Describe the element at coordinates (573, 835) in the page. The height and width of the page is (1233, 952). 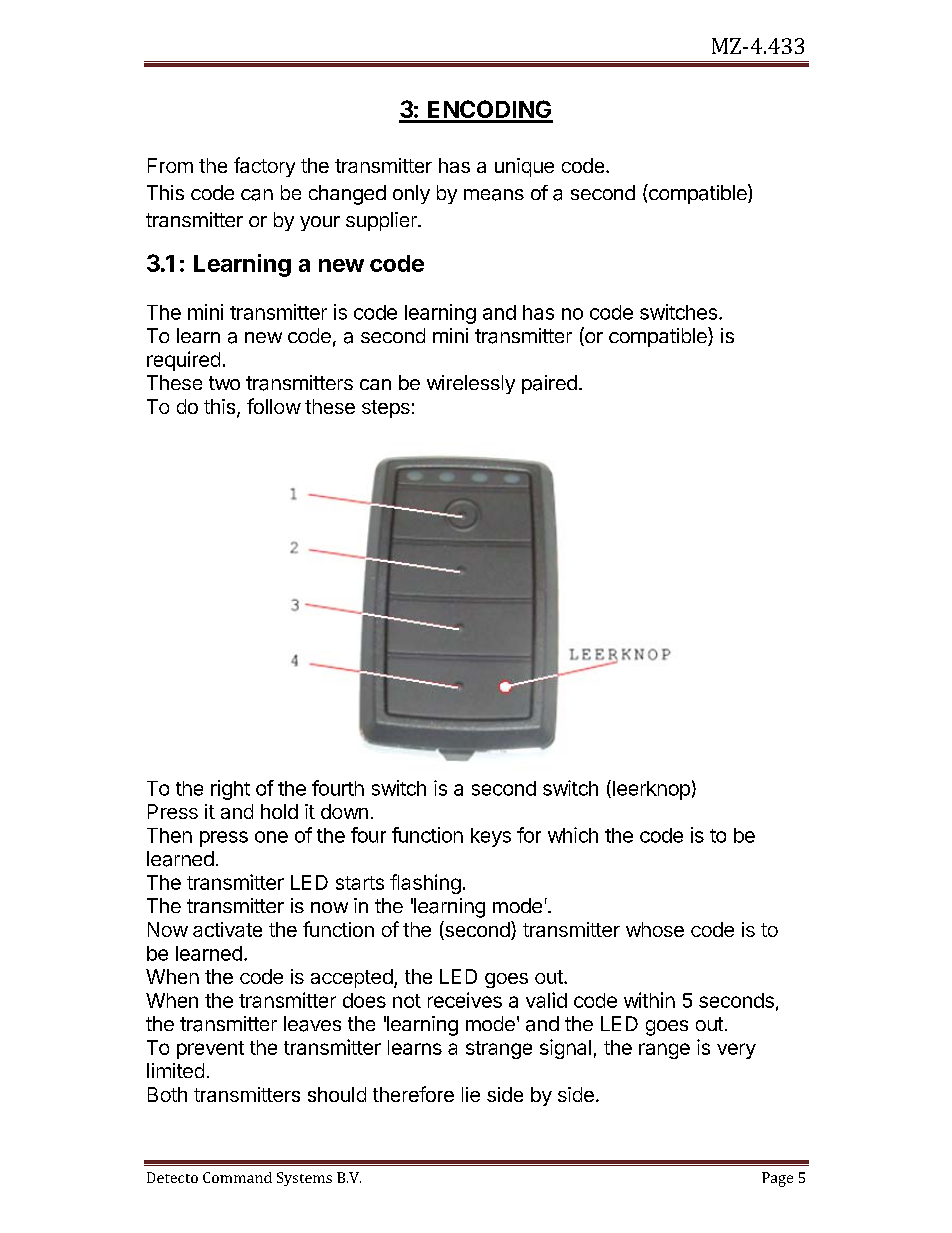
I see `which` at that location.
